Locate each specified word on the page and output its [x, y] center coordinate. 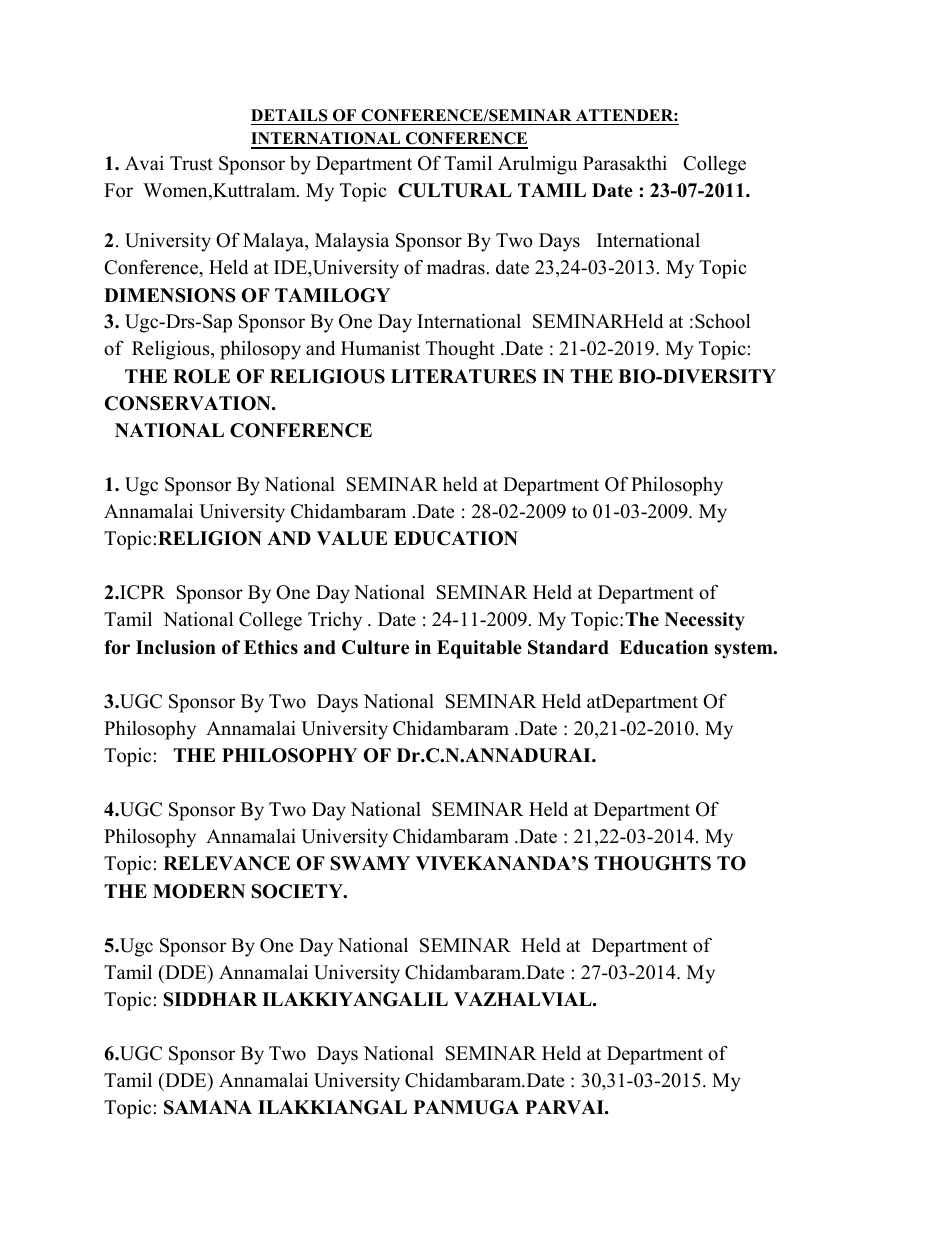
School [723, 321]
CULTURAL [455, 190]
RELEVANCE [226, 863]
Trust [191, 163]
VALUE [352, 538]
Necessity [705, 621]
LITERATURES [463, 376]
